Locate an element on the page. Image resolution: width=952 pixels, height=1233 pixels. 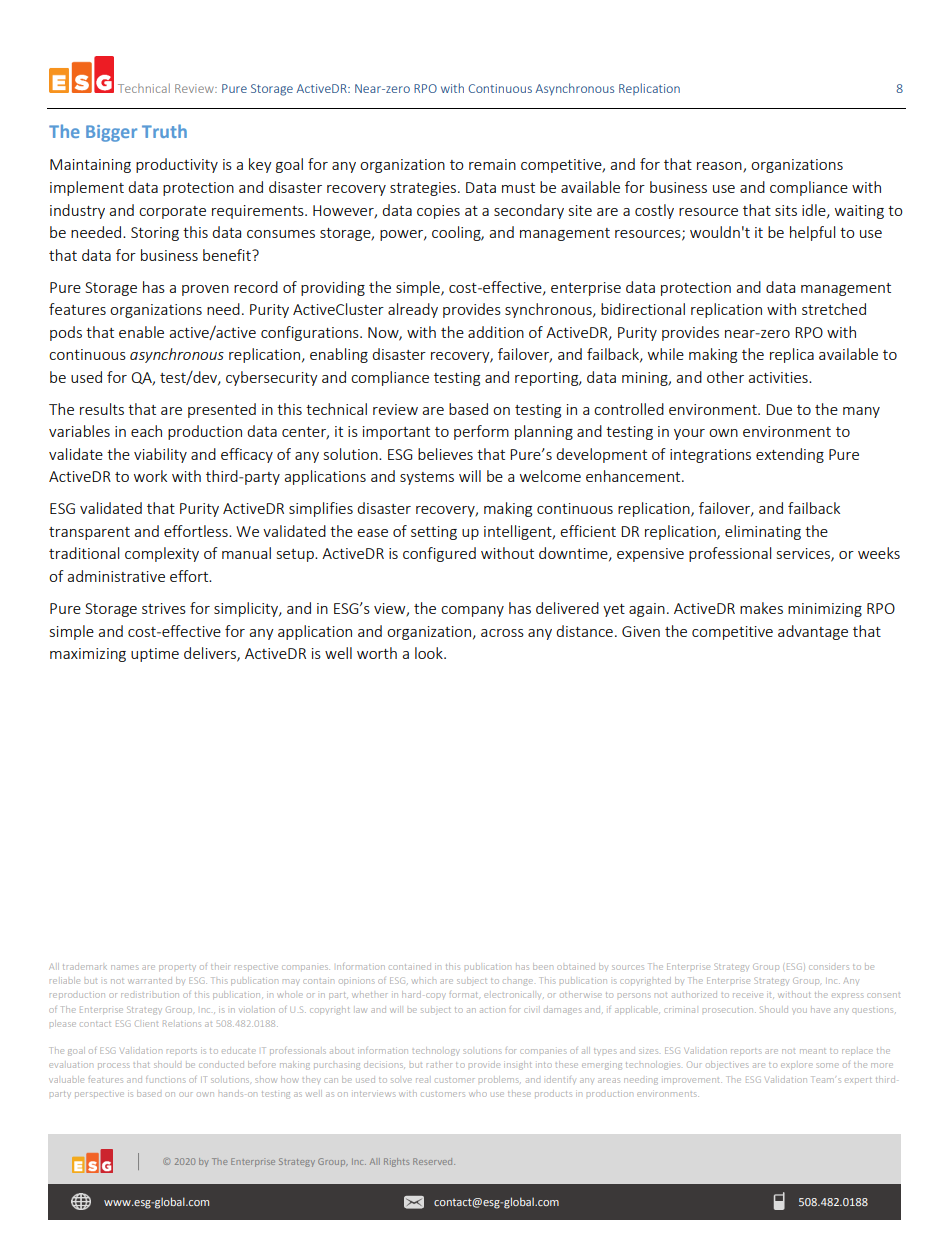
productivity is located at coordinates (177, 165).
